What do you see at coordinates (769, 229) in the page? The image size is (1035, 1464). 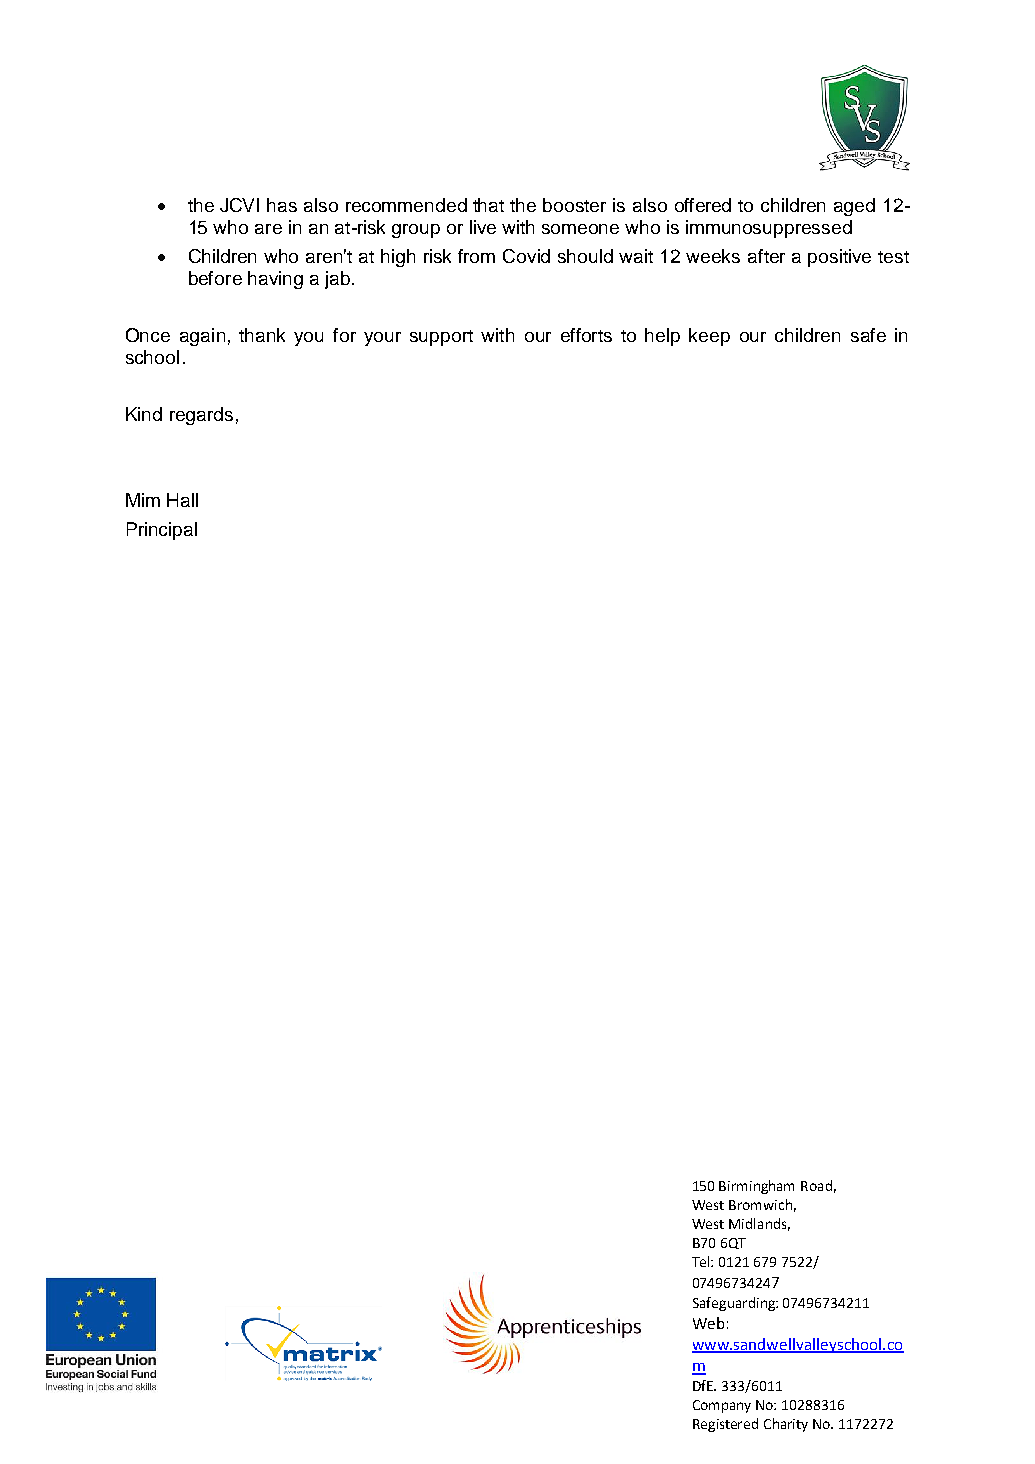 I see `immunosuppressed` at bounding box center [769, 229].
